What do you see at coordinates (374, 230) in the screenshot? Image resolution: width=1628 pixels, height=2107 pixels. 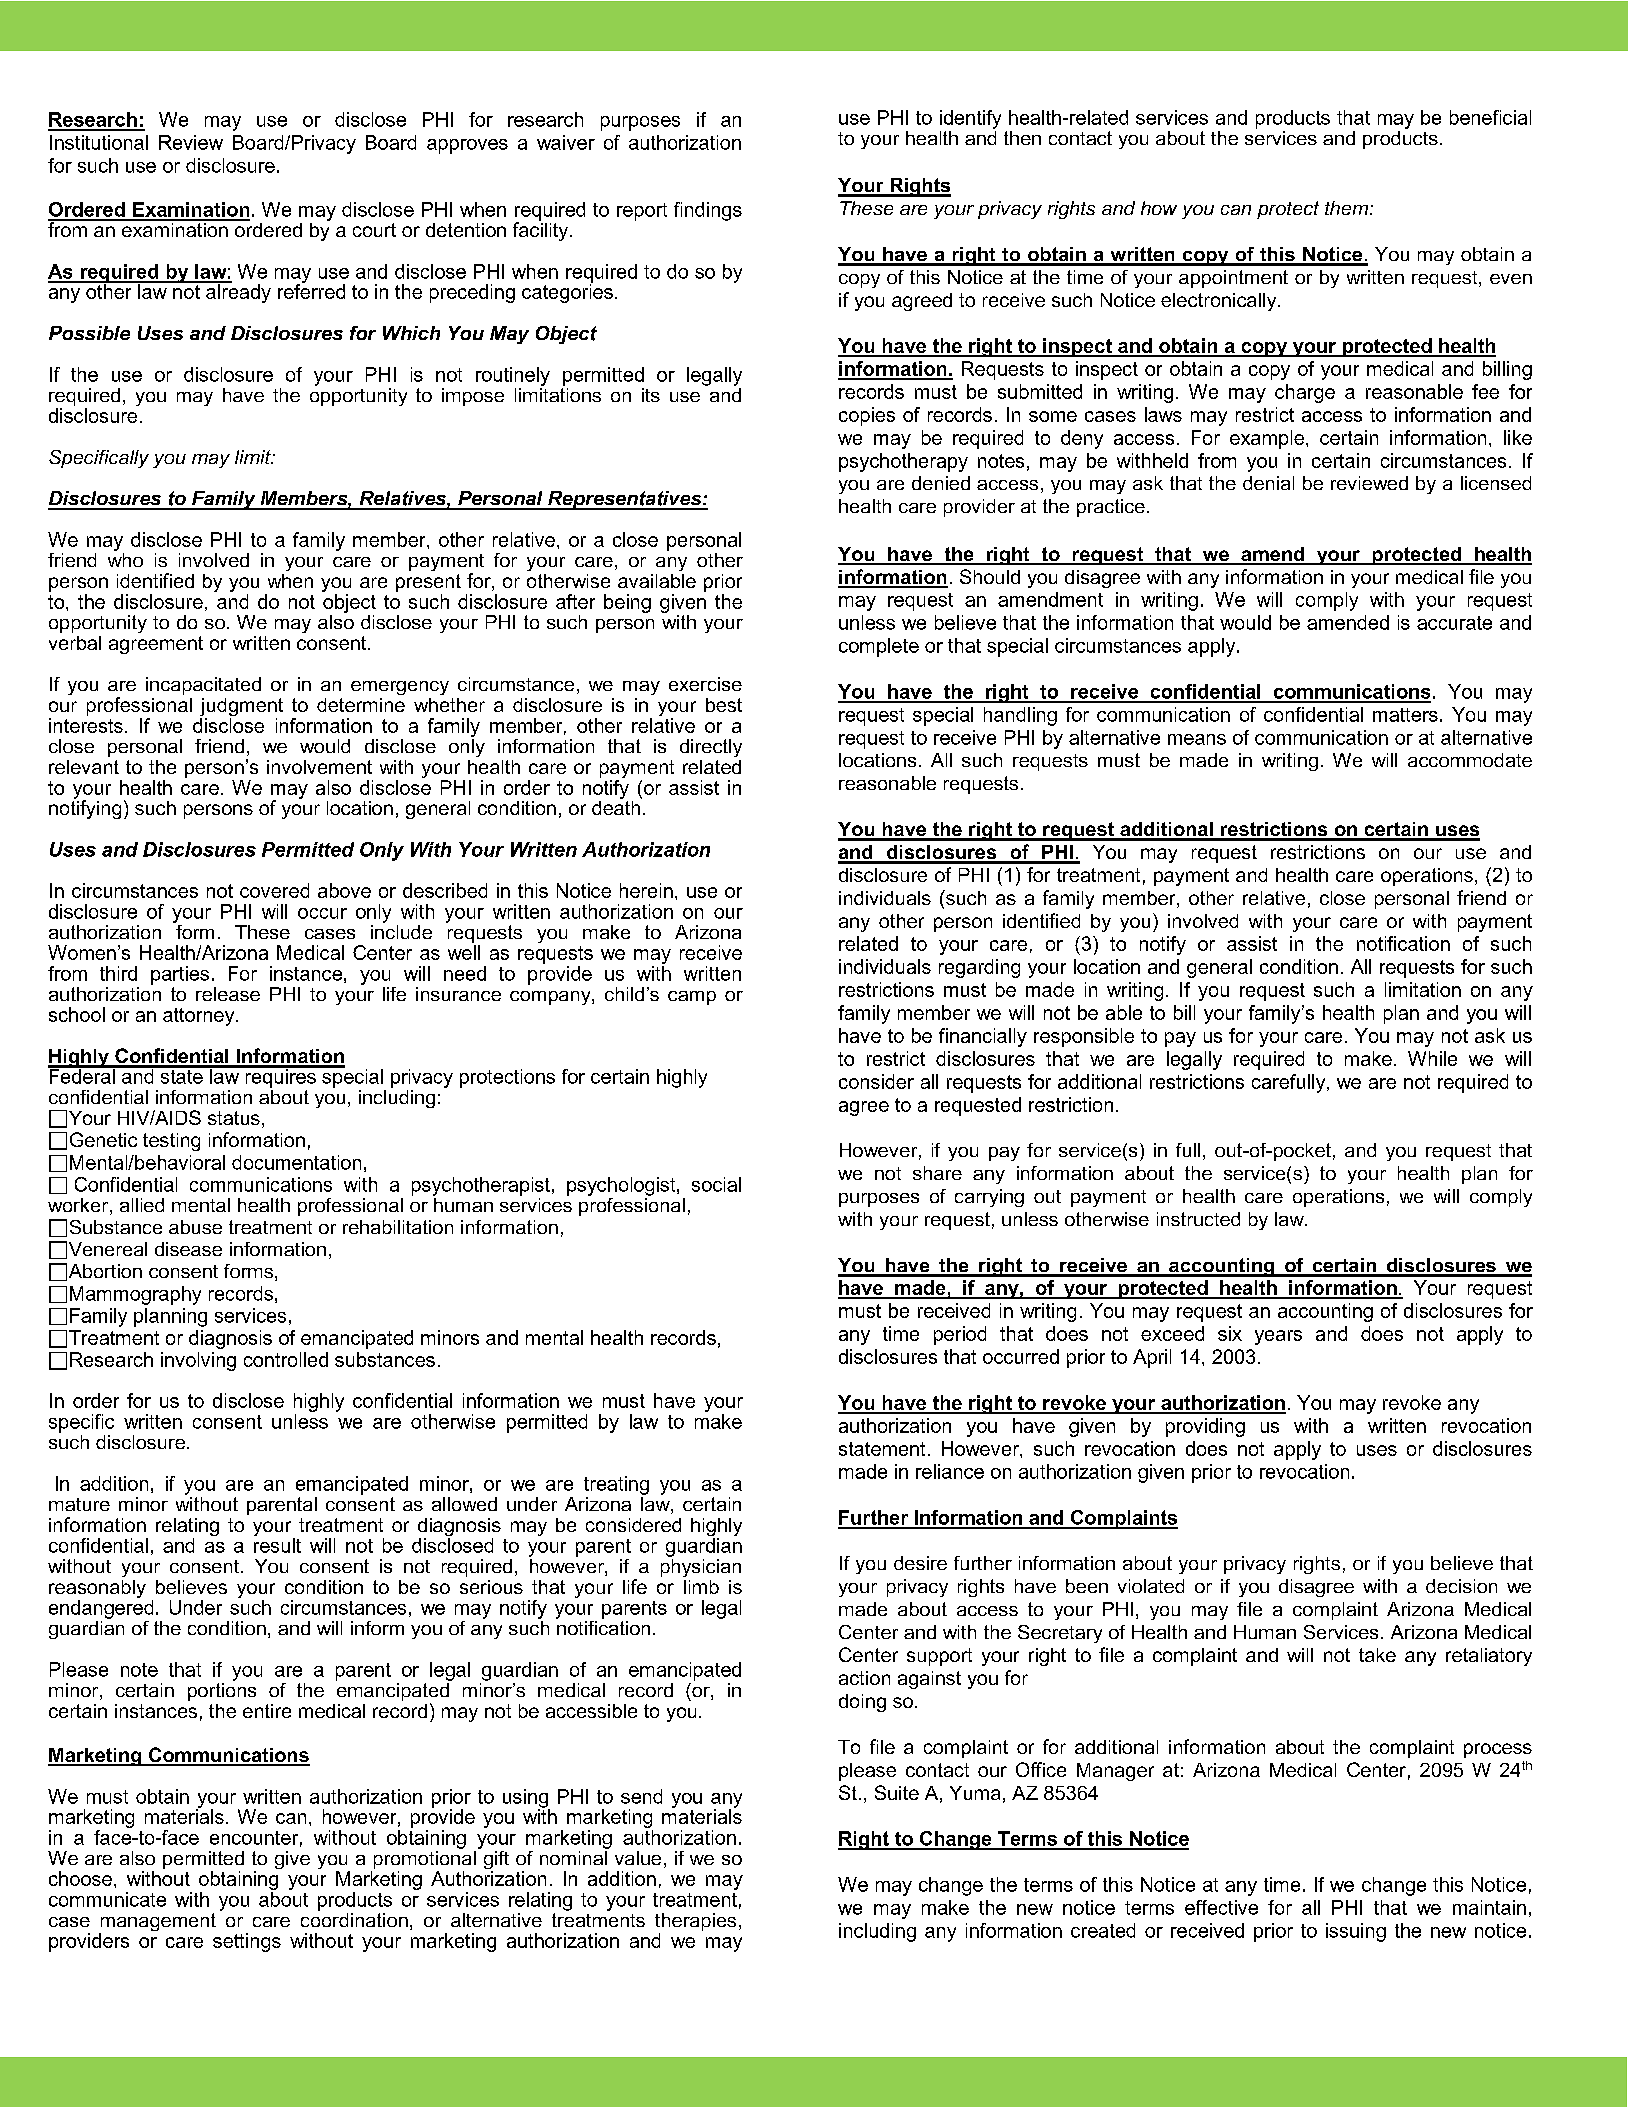 I see `court` at bounding box center [374, 230].
